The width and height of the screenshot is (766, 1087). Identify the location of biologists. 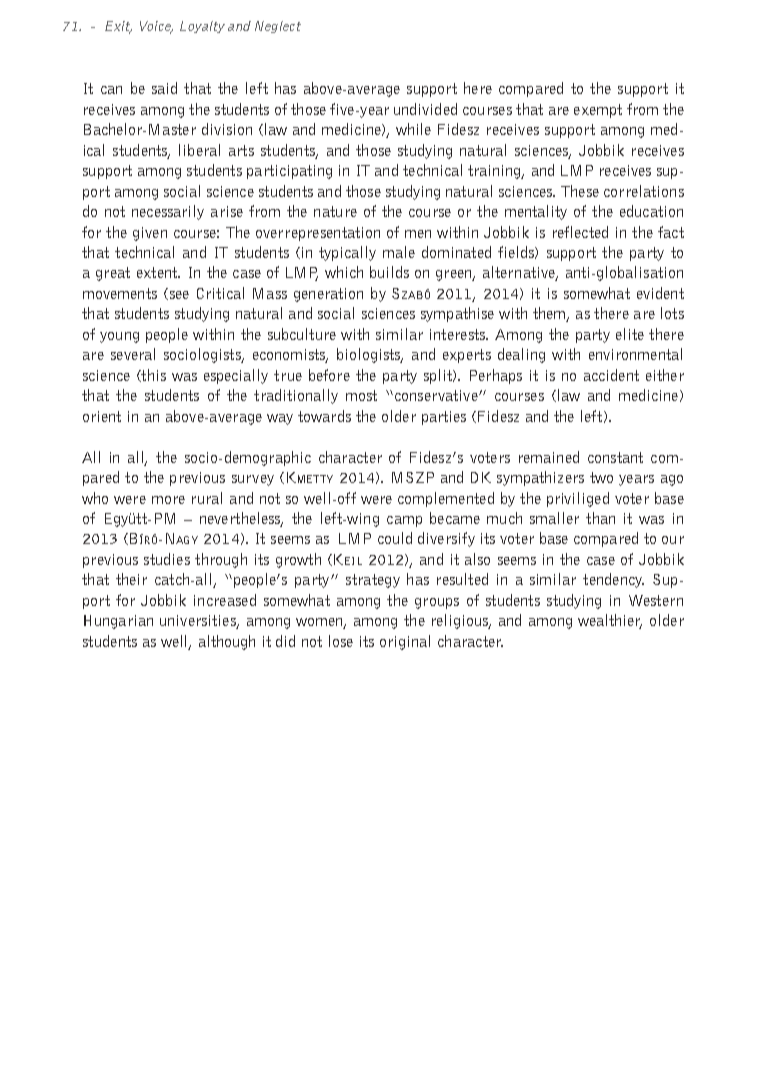
(370, 355).
